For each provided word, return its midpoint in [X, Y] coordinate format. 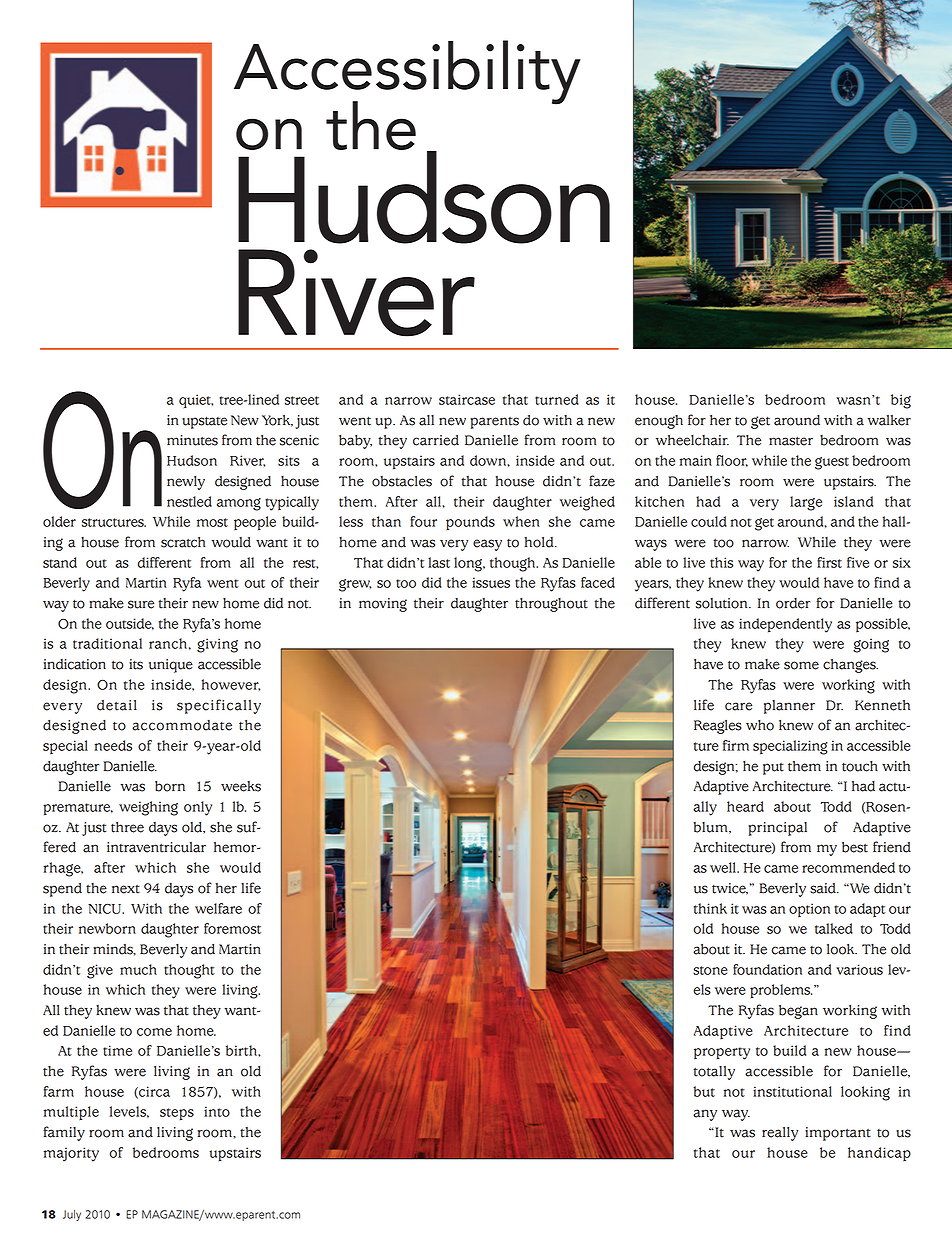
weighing [148, 808]
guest [832, 463]
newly [186, 483]
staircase [467, 399]
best [855, 847]
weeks [241, 786]
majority [71, 1154]
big [901, 401]
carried [436, 440]
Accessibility [407, 73]
